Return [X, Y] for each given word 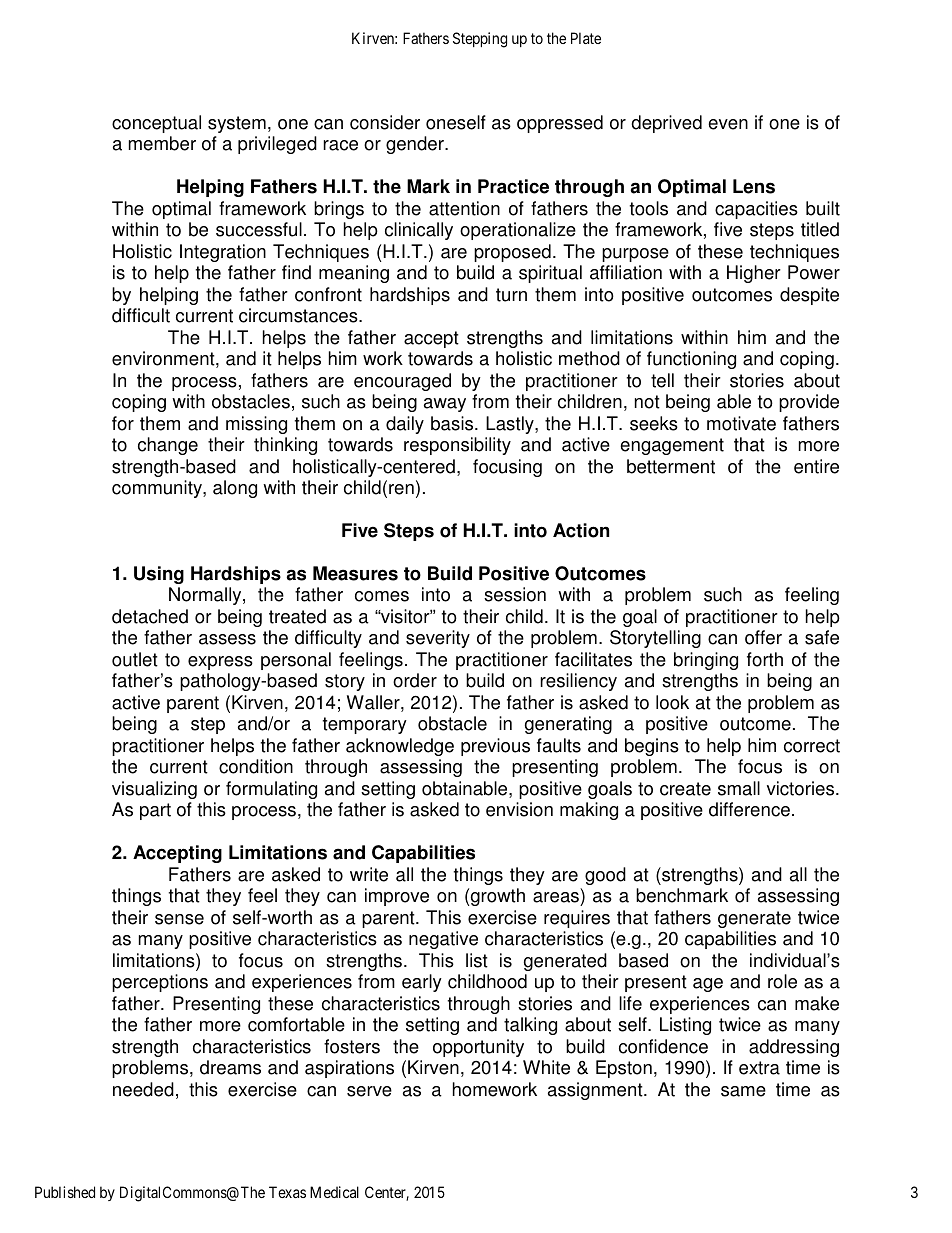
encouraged [402, 382]
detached [150, 616]
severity [438, 639]
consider [385, 122]
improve [397, 897]
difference [749, 809]
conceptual [156, 124]
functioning [691, 360]
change [168, 446]
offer [763, 637]
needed [143, 1089]
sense [179, 919]
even [728, 124]
